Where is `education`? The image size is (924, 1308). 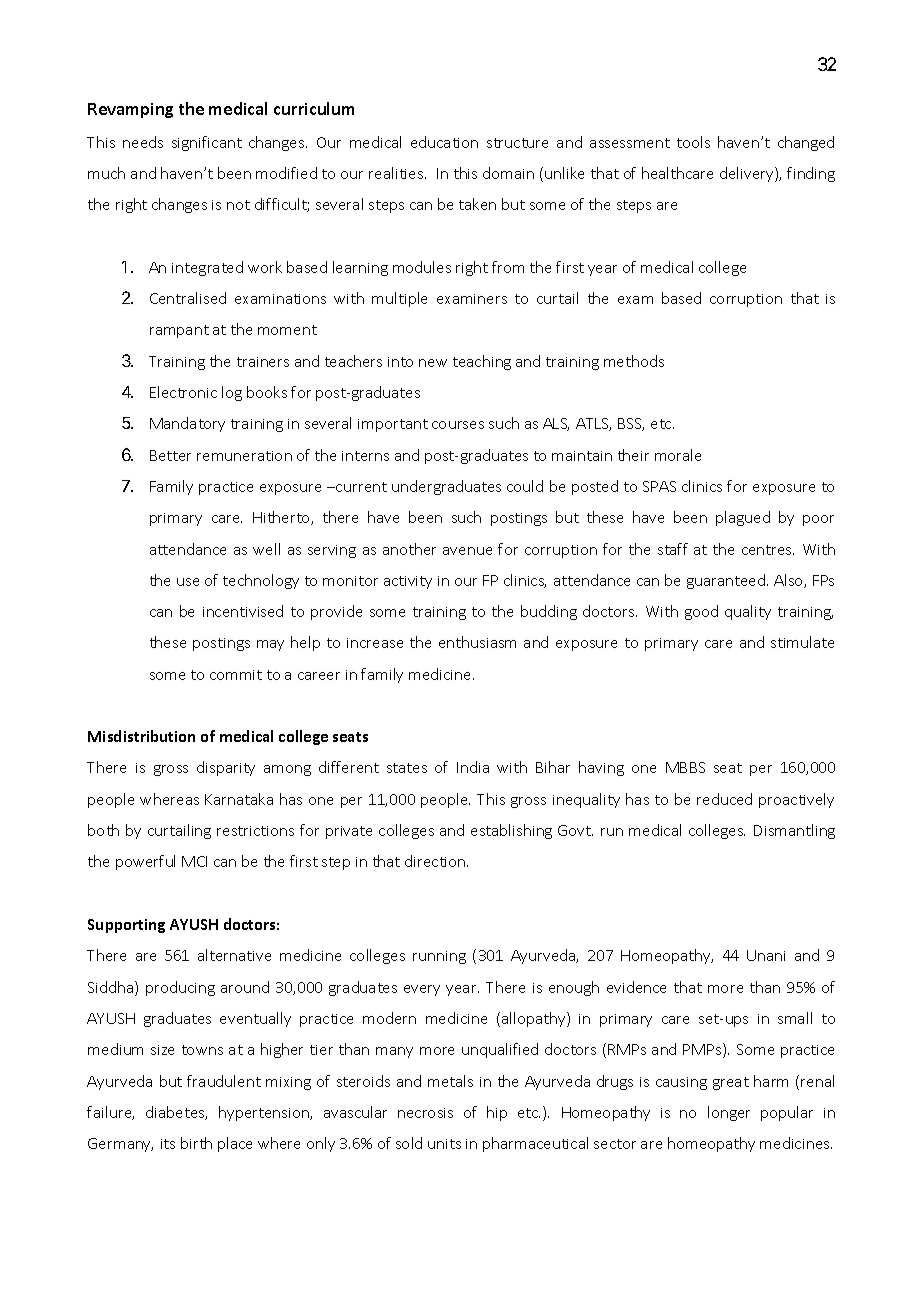 education is located at coordinates (444, 142).
